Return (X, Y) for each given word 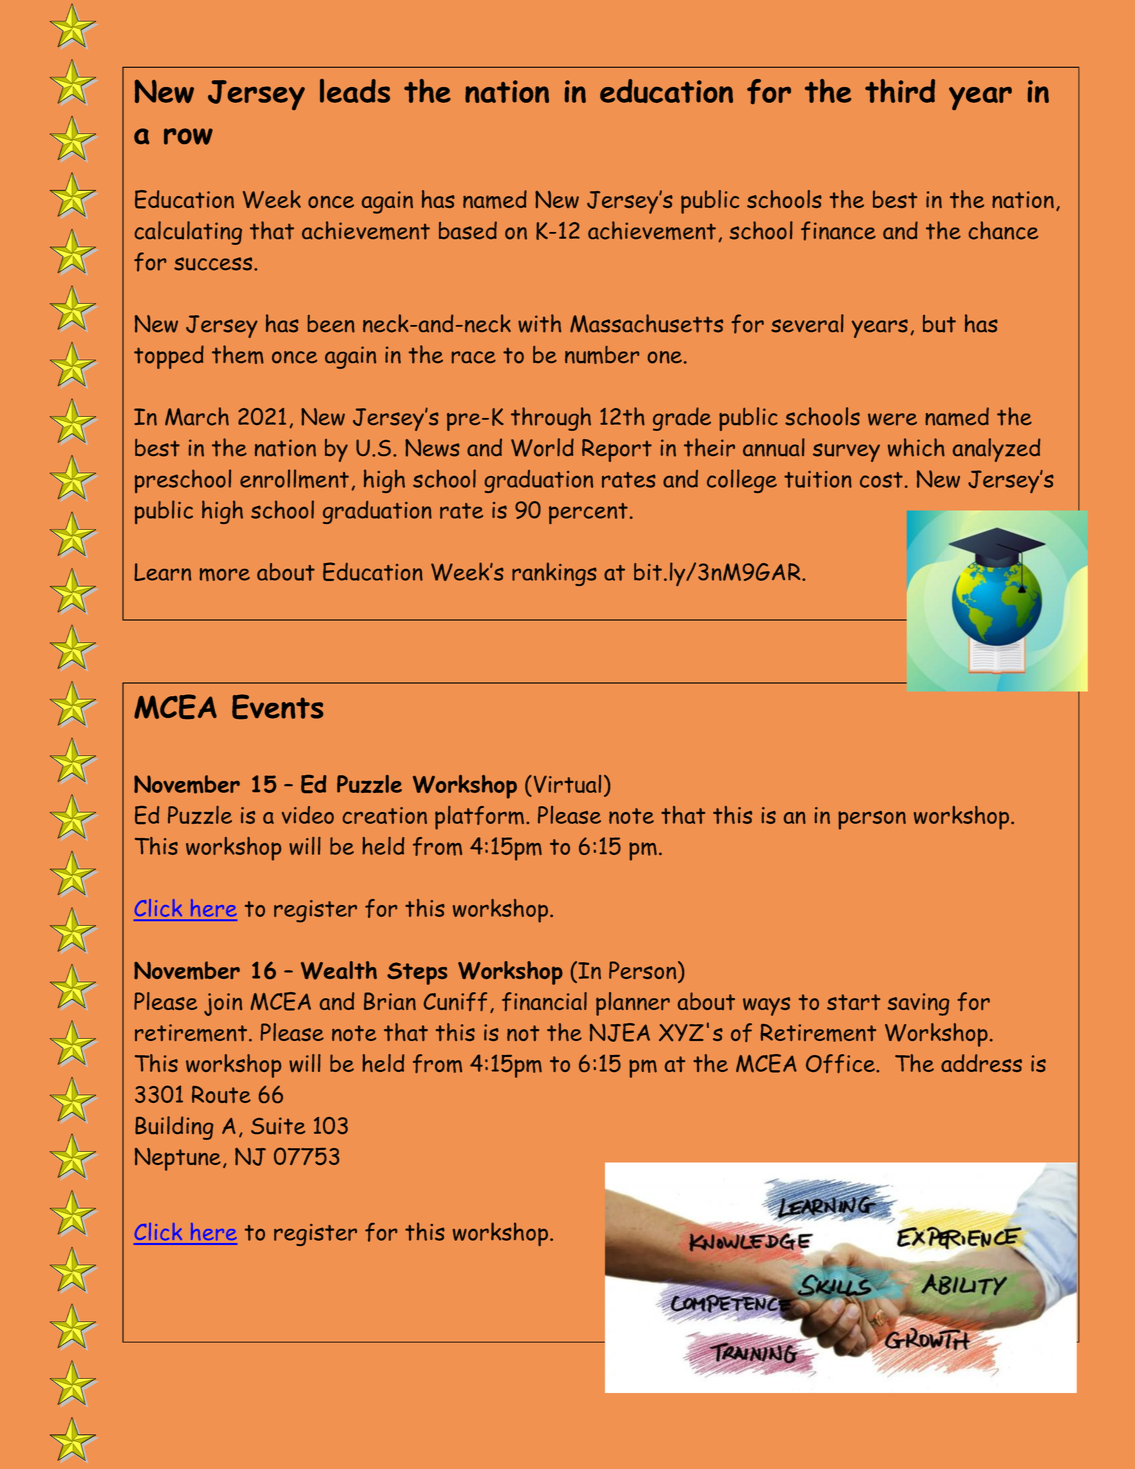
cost (881, 480)
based (468, 230)
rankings (554, 574)
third (900, 91)
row (188, 136)
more (225, 574)
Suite (278, 1126)
